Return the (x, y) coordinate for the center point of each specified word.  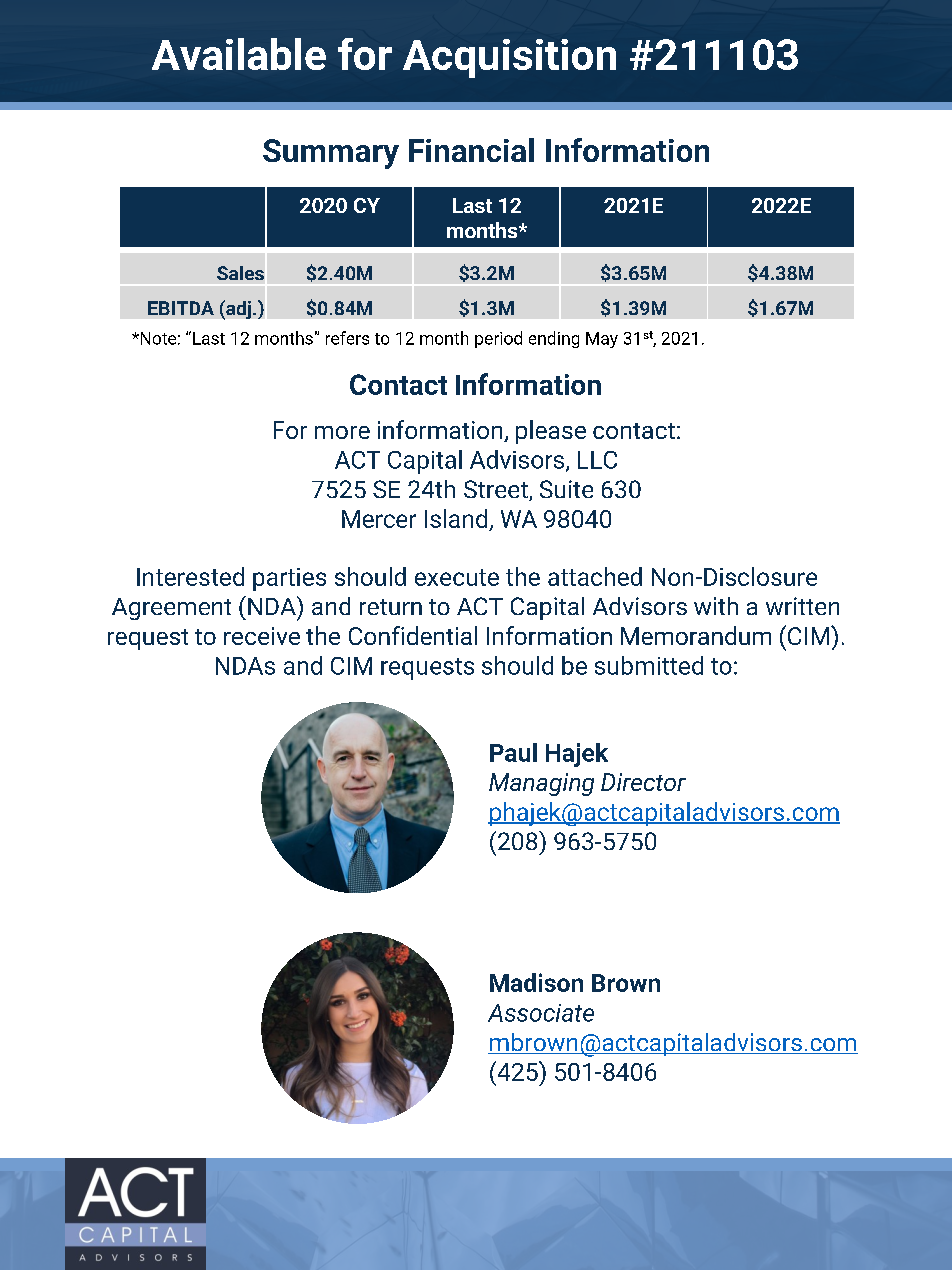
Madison (536, 982)
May (602, 340)
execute (457, 577)
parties (289, 579)
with (716, 606)
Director (643, 782)
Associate (541, 1013)
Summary (331, 154)
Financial (471, 150)
